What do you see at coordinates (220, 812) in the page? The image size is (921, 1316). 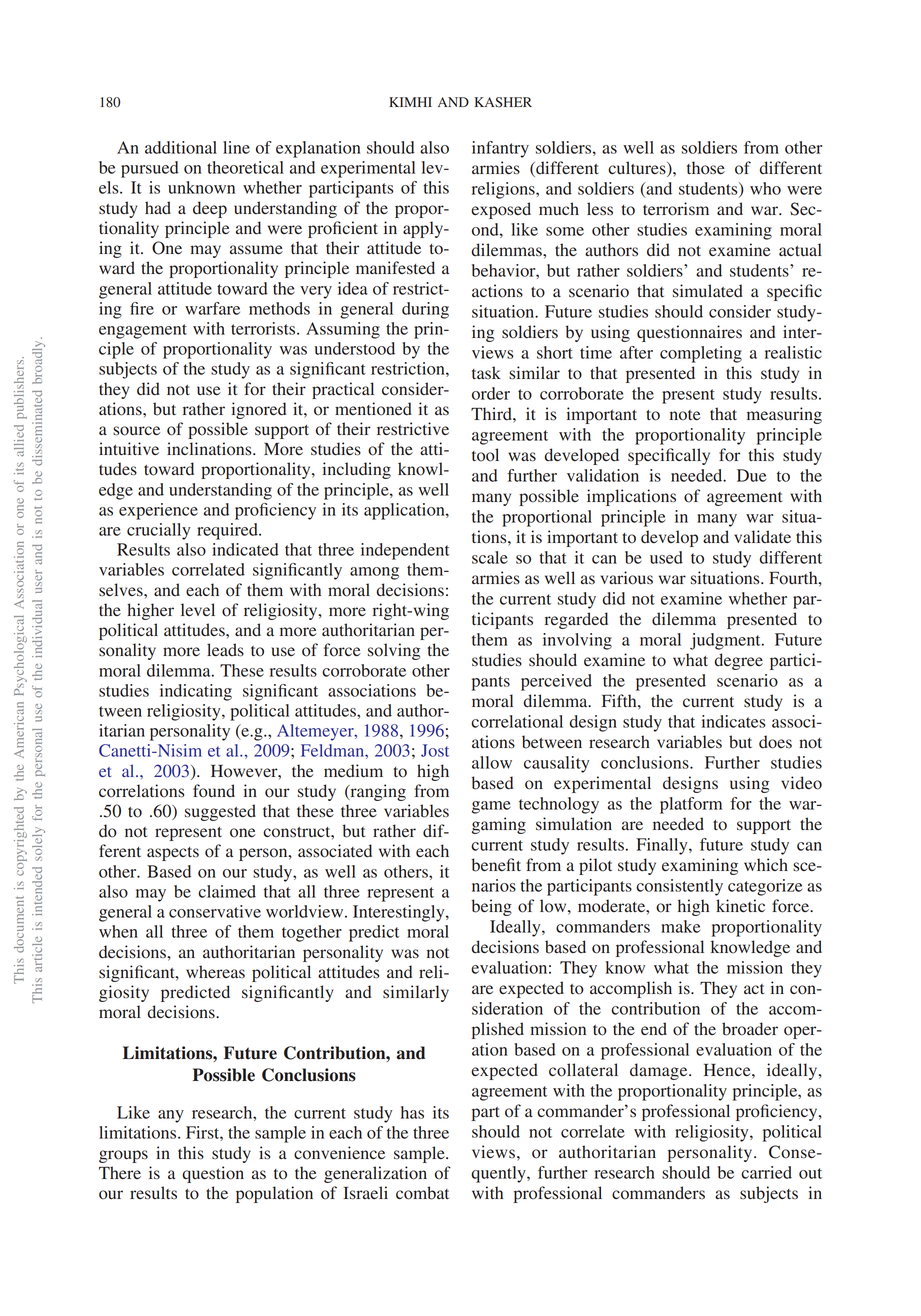 I see `suggested` at bounding box center [220, 812].
